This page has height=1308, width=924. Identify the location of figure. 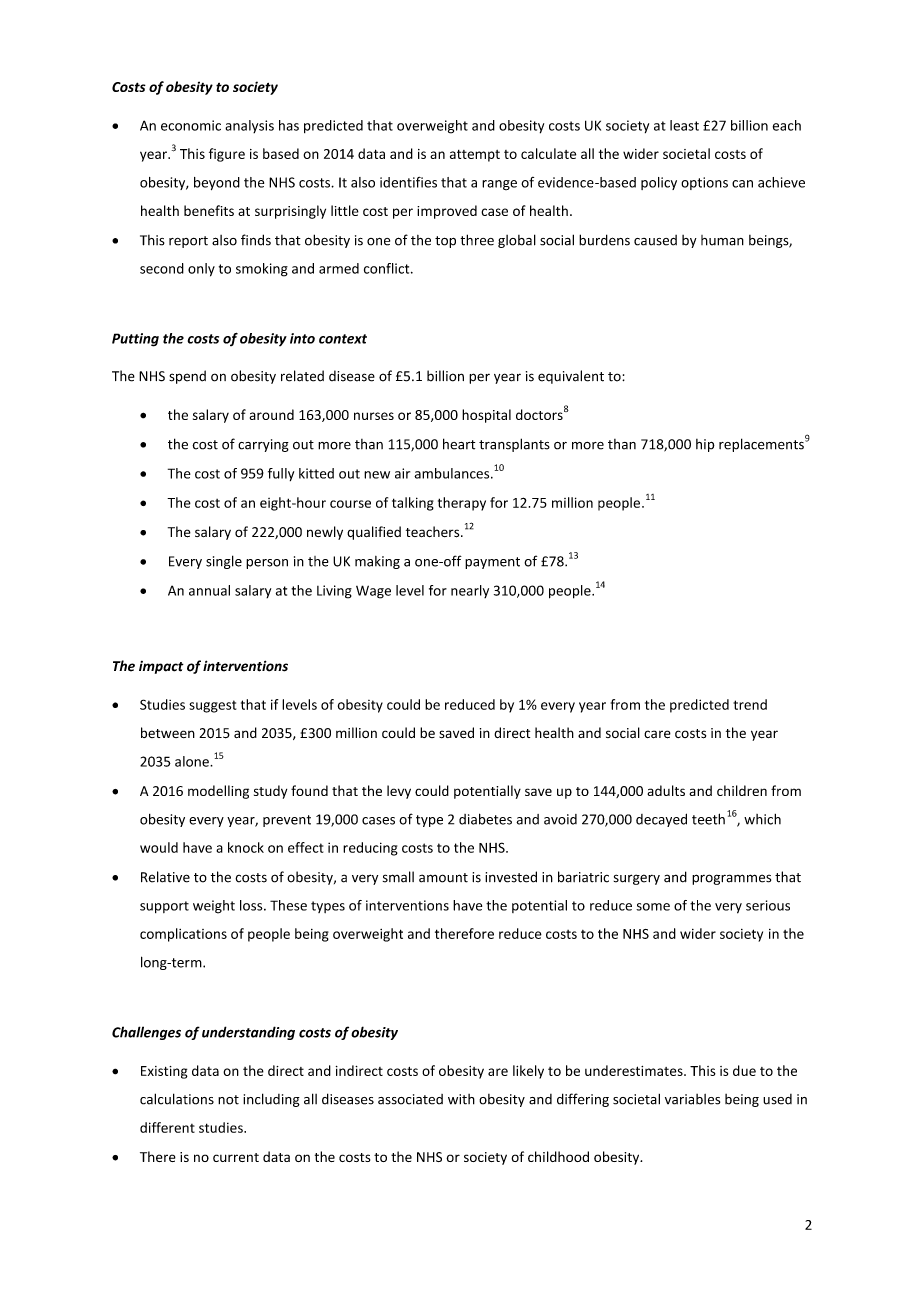
(227, 155).
